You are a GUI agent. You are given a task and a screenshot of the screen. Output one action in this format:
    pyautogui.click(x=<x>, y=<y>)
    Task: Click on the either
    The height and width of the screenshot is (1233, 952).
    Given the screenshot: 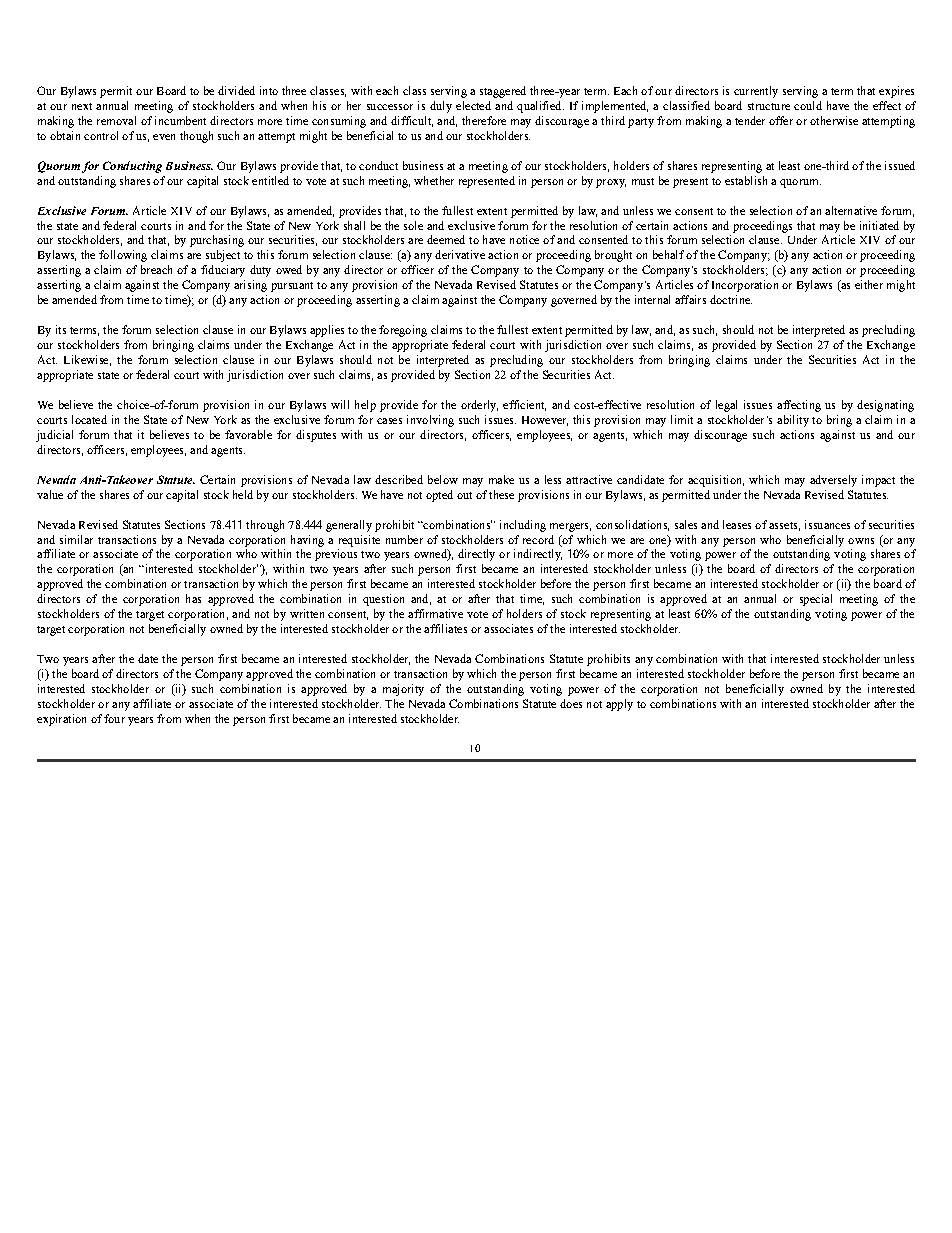 What is the action you would take?
    pyautogui.click(x=869, y=284)
